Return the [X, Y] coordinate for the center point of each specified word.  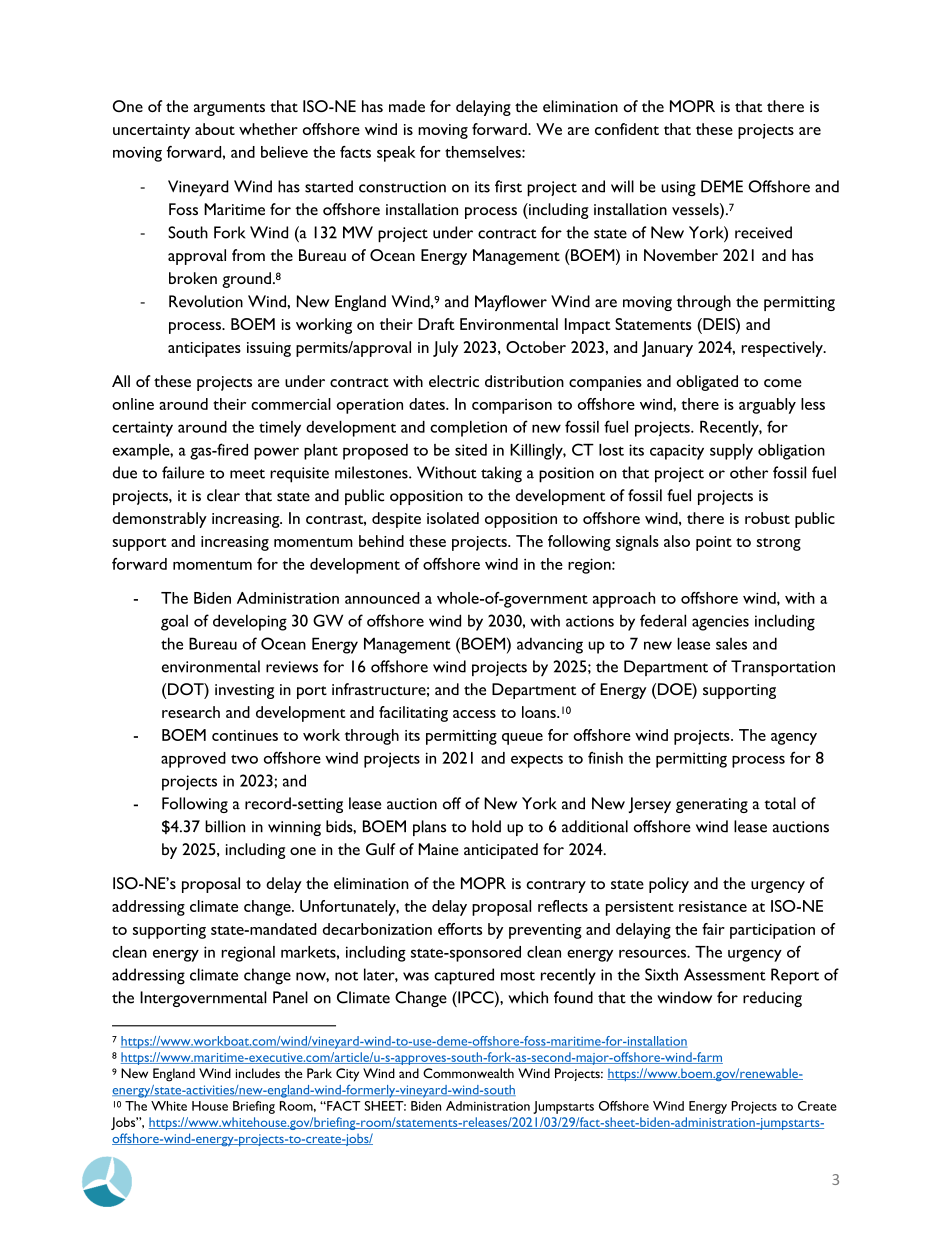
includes [258, 1073]
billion [225, 826]
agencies [720, 623]
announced [382, 598]
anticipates [204, 349]
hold [486, 826]
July [445, 349]
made [407, 106]
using [678, 188]
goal [174, 623]
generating [712, 805]
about [215, 129]
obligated [707, 383]
